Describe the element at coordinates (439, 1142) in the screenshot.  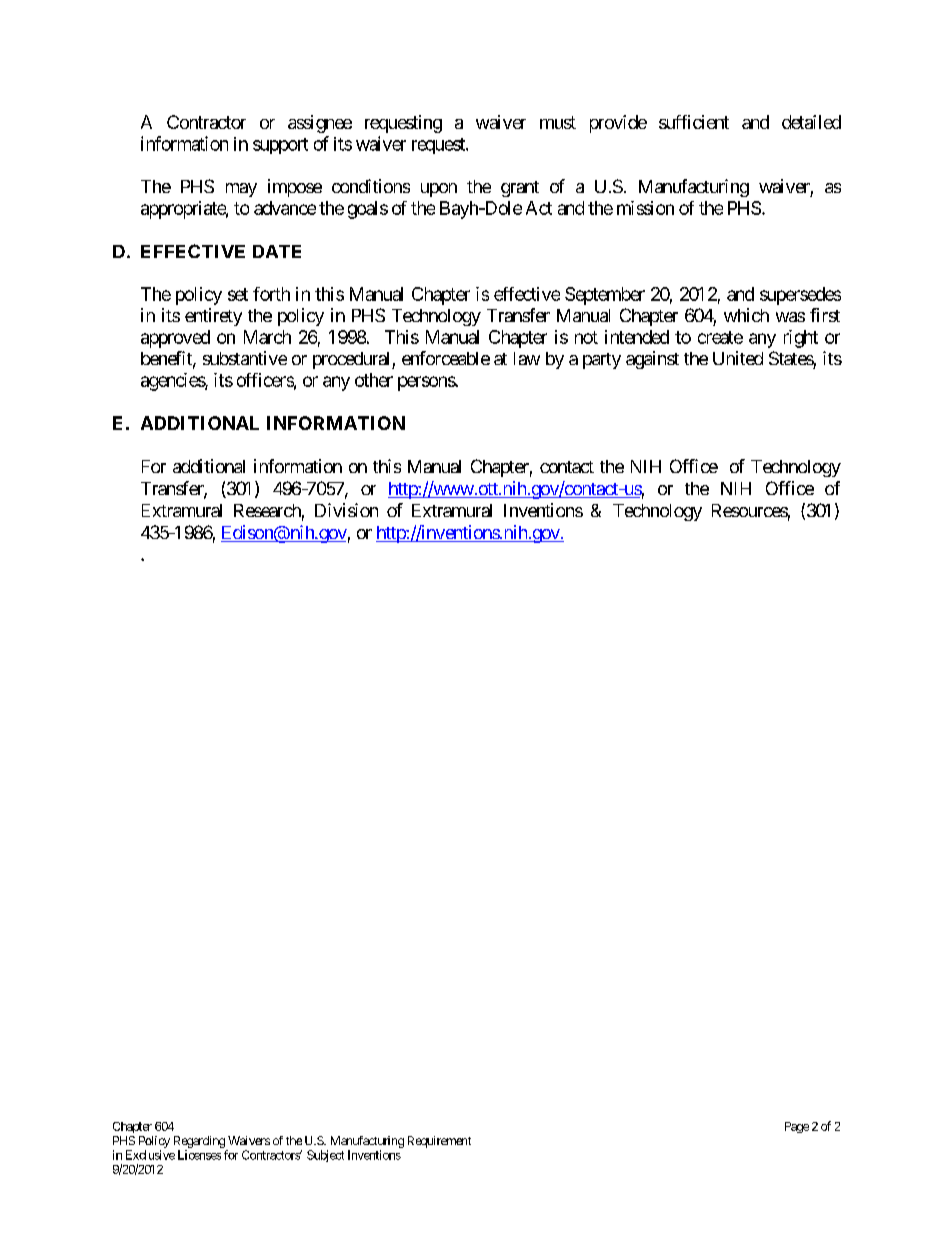
I see `Requirement` at that location.
